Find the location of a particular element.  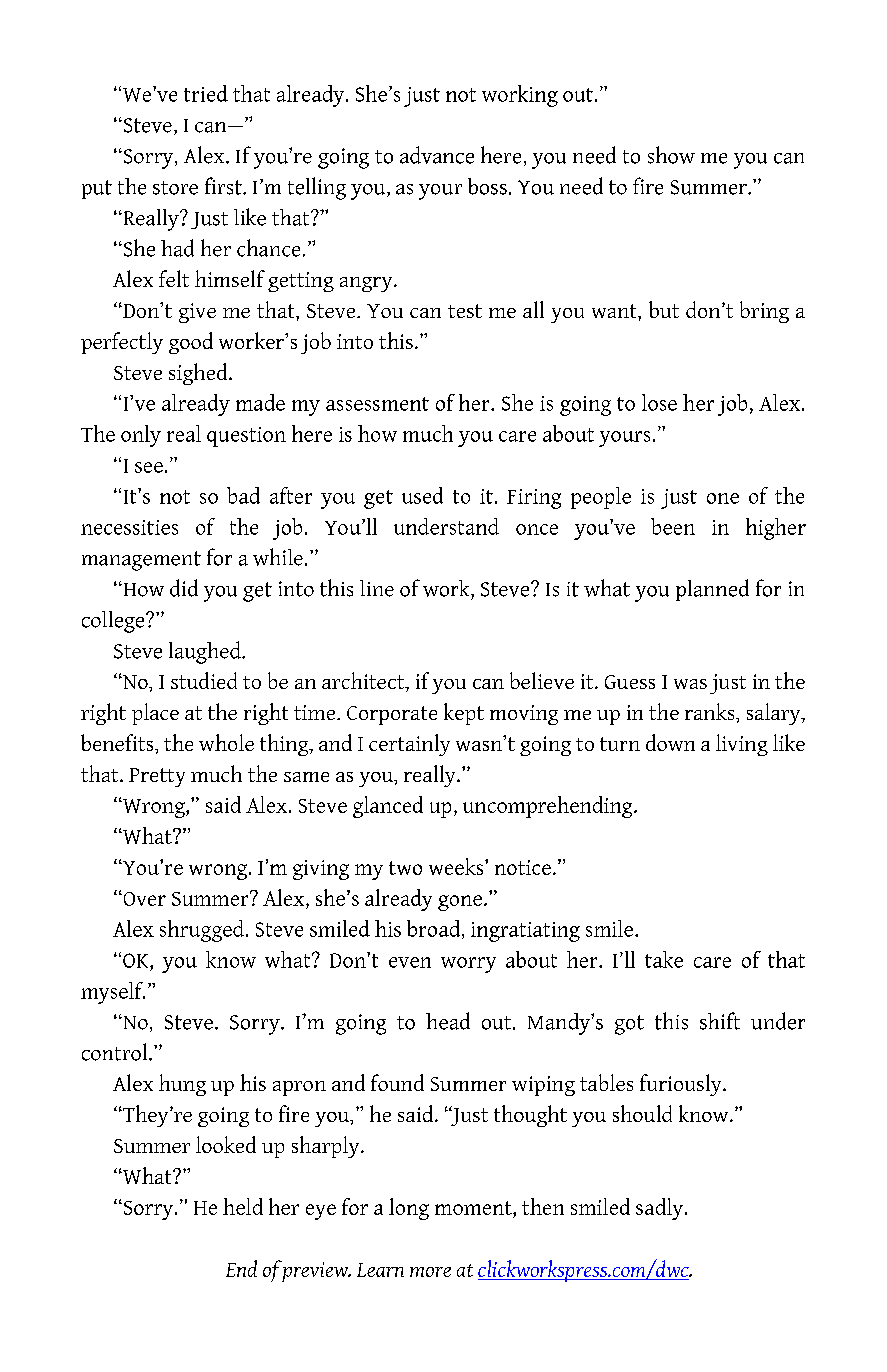

show is located at coordinates (671, 155).
